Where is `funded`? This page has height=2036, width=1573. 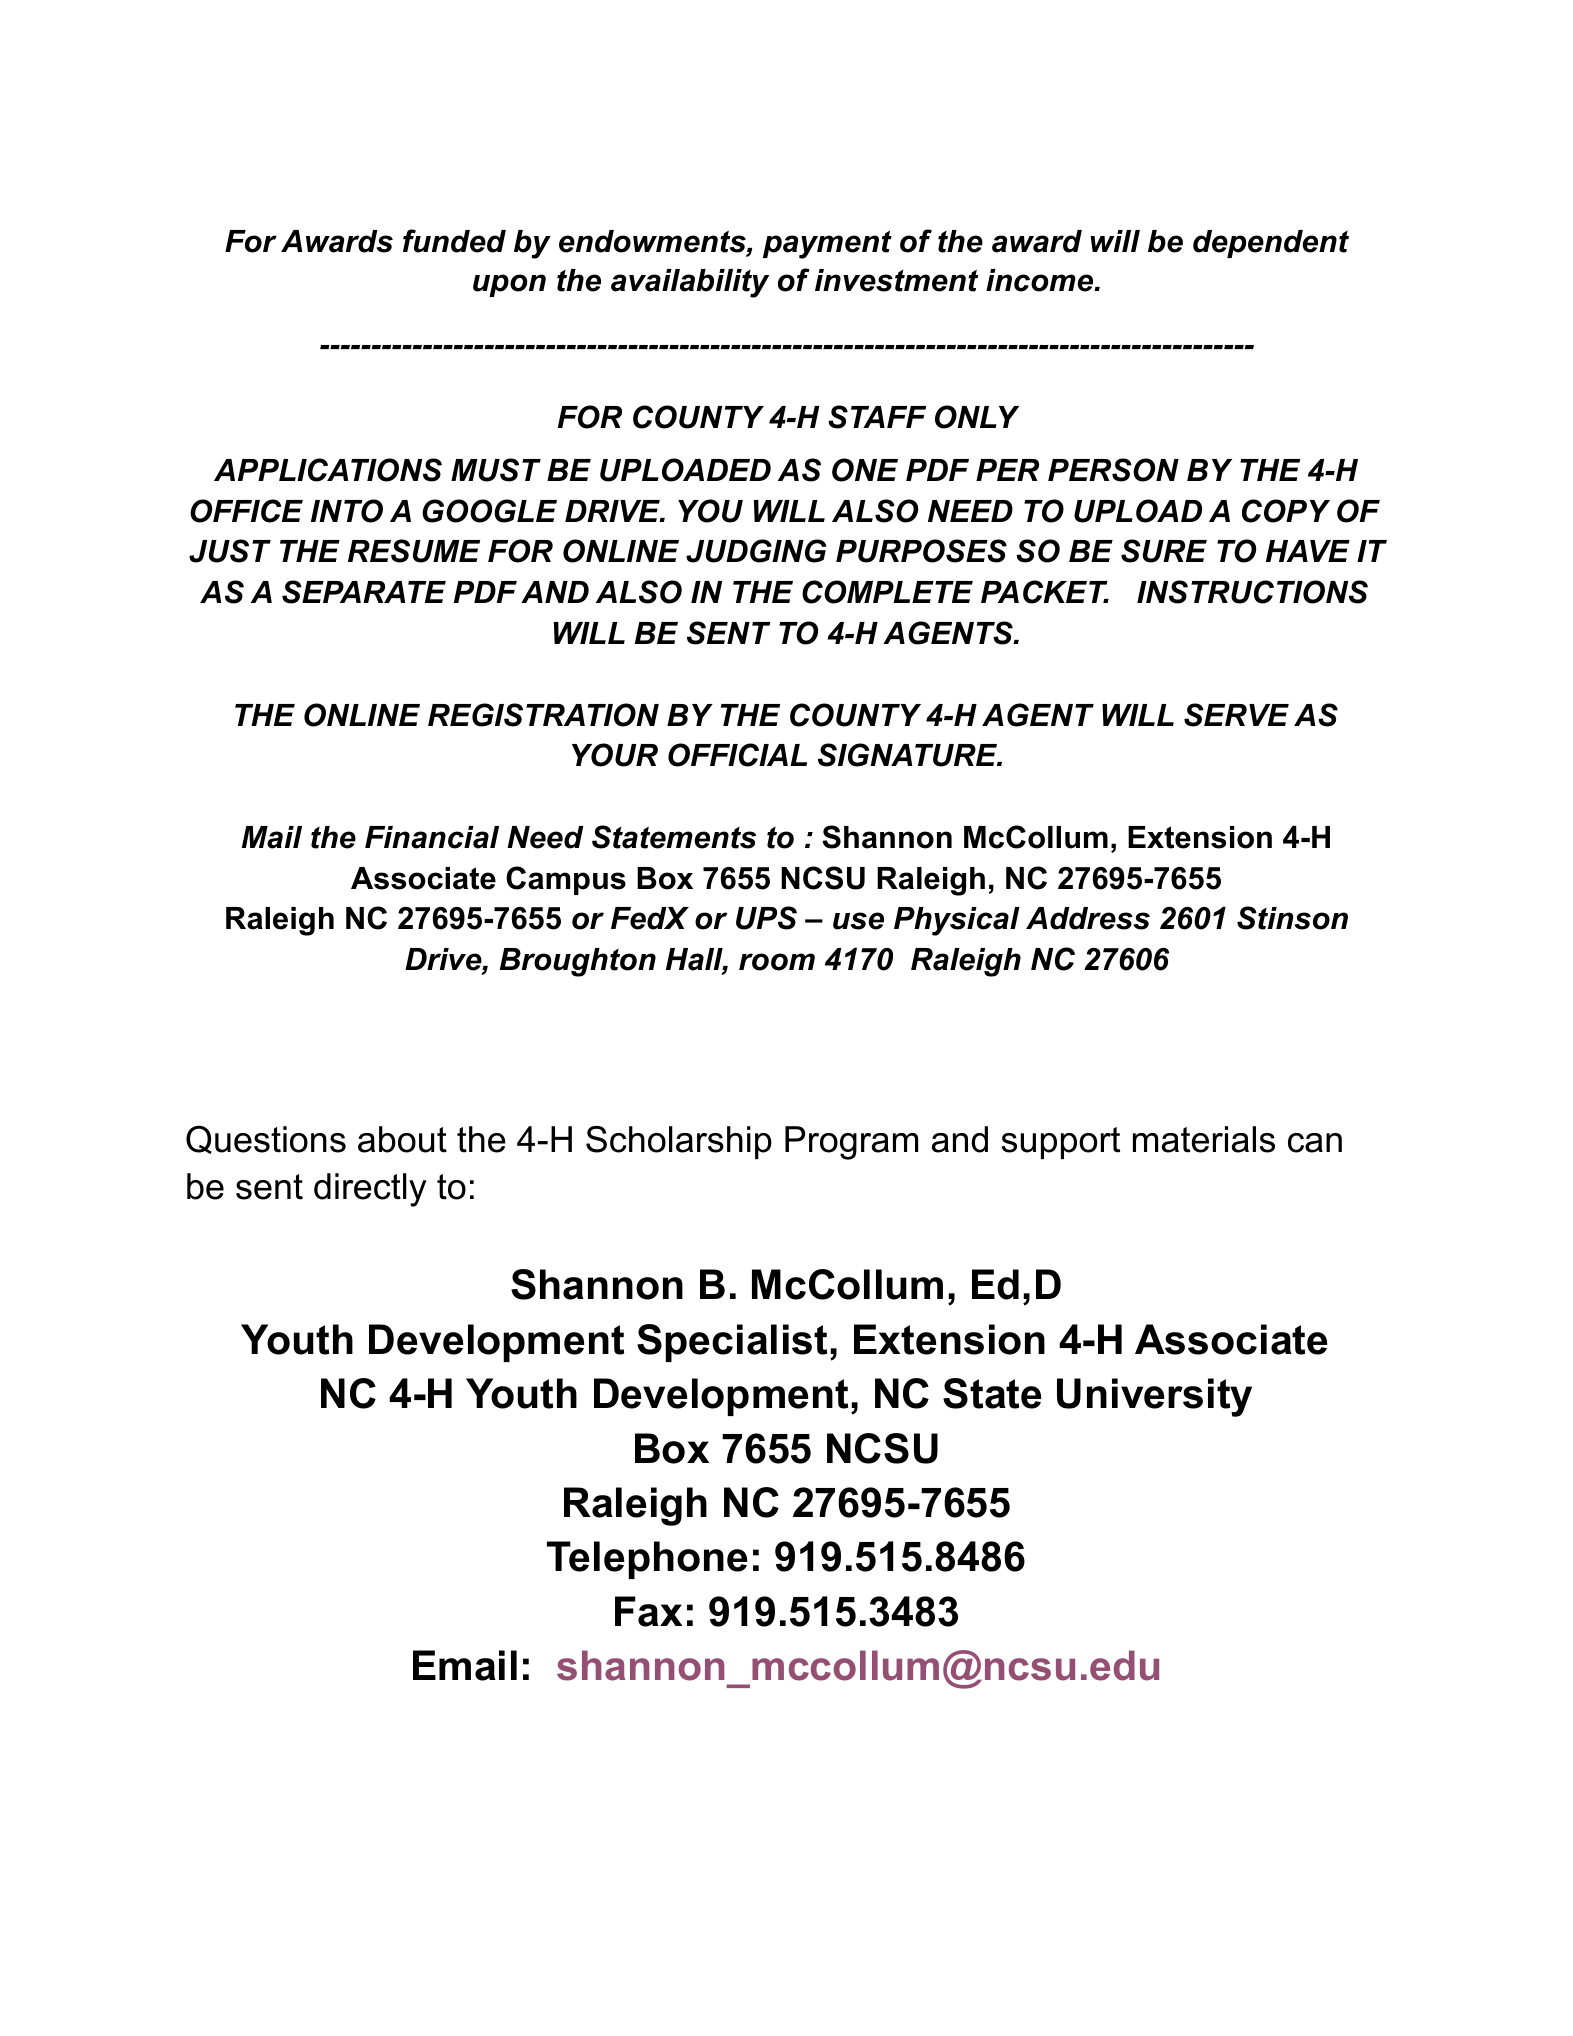 funded is located at coordinates (454, 241).
